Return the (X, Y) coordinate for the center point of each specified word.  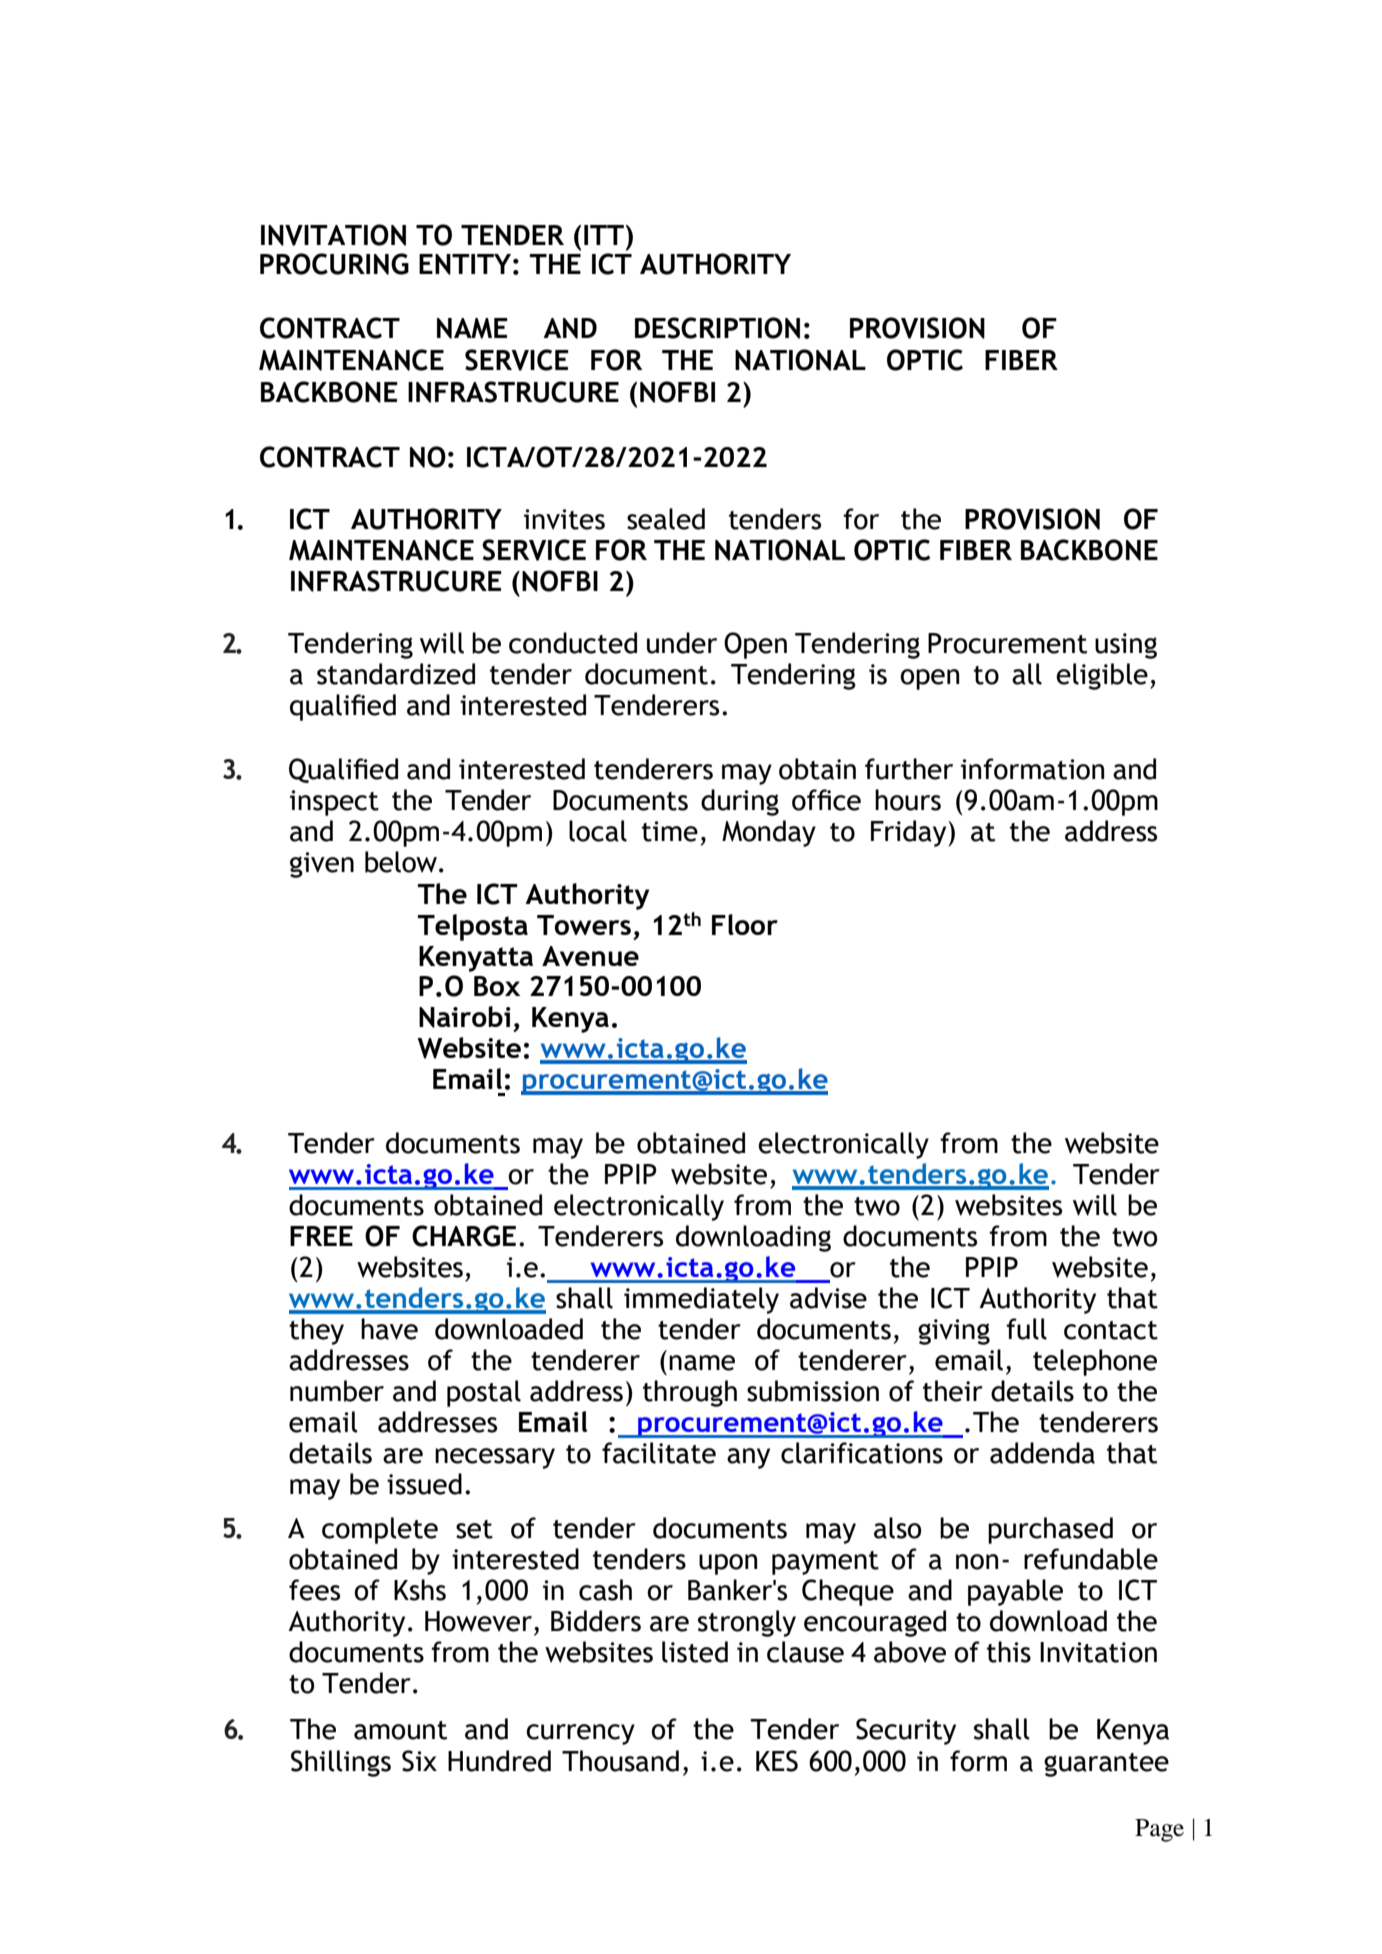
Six (419, 1761)
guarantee (1106, 1765)
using (1126, 646)
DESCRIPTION (717, 328)
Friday (908, 833)
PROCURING (334, 264)
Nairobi (464, 1017)
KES (777, 1761)
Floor (745, 924)
